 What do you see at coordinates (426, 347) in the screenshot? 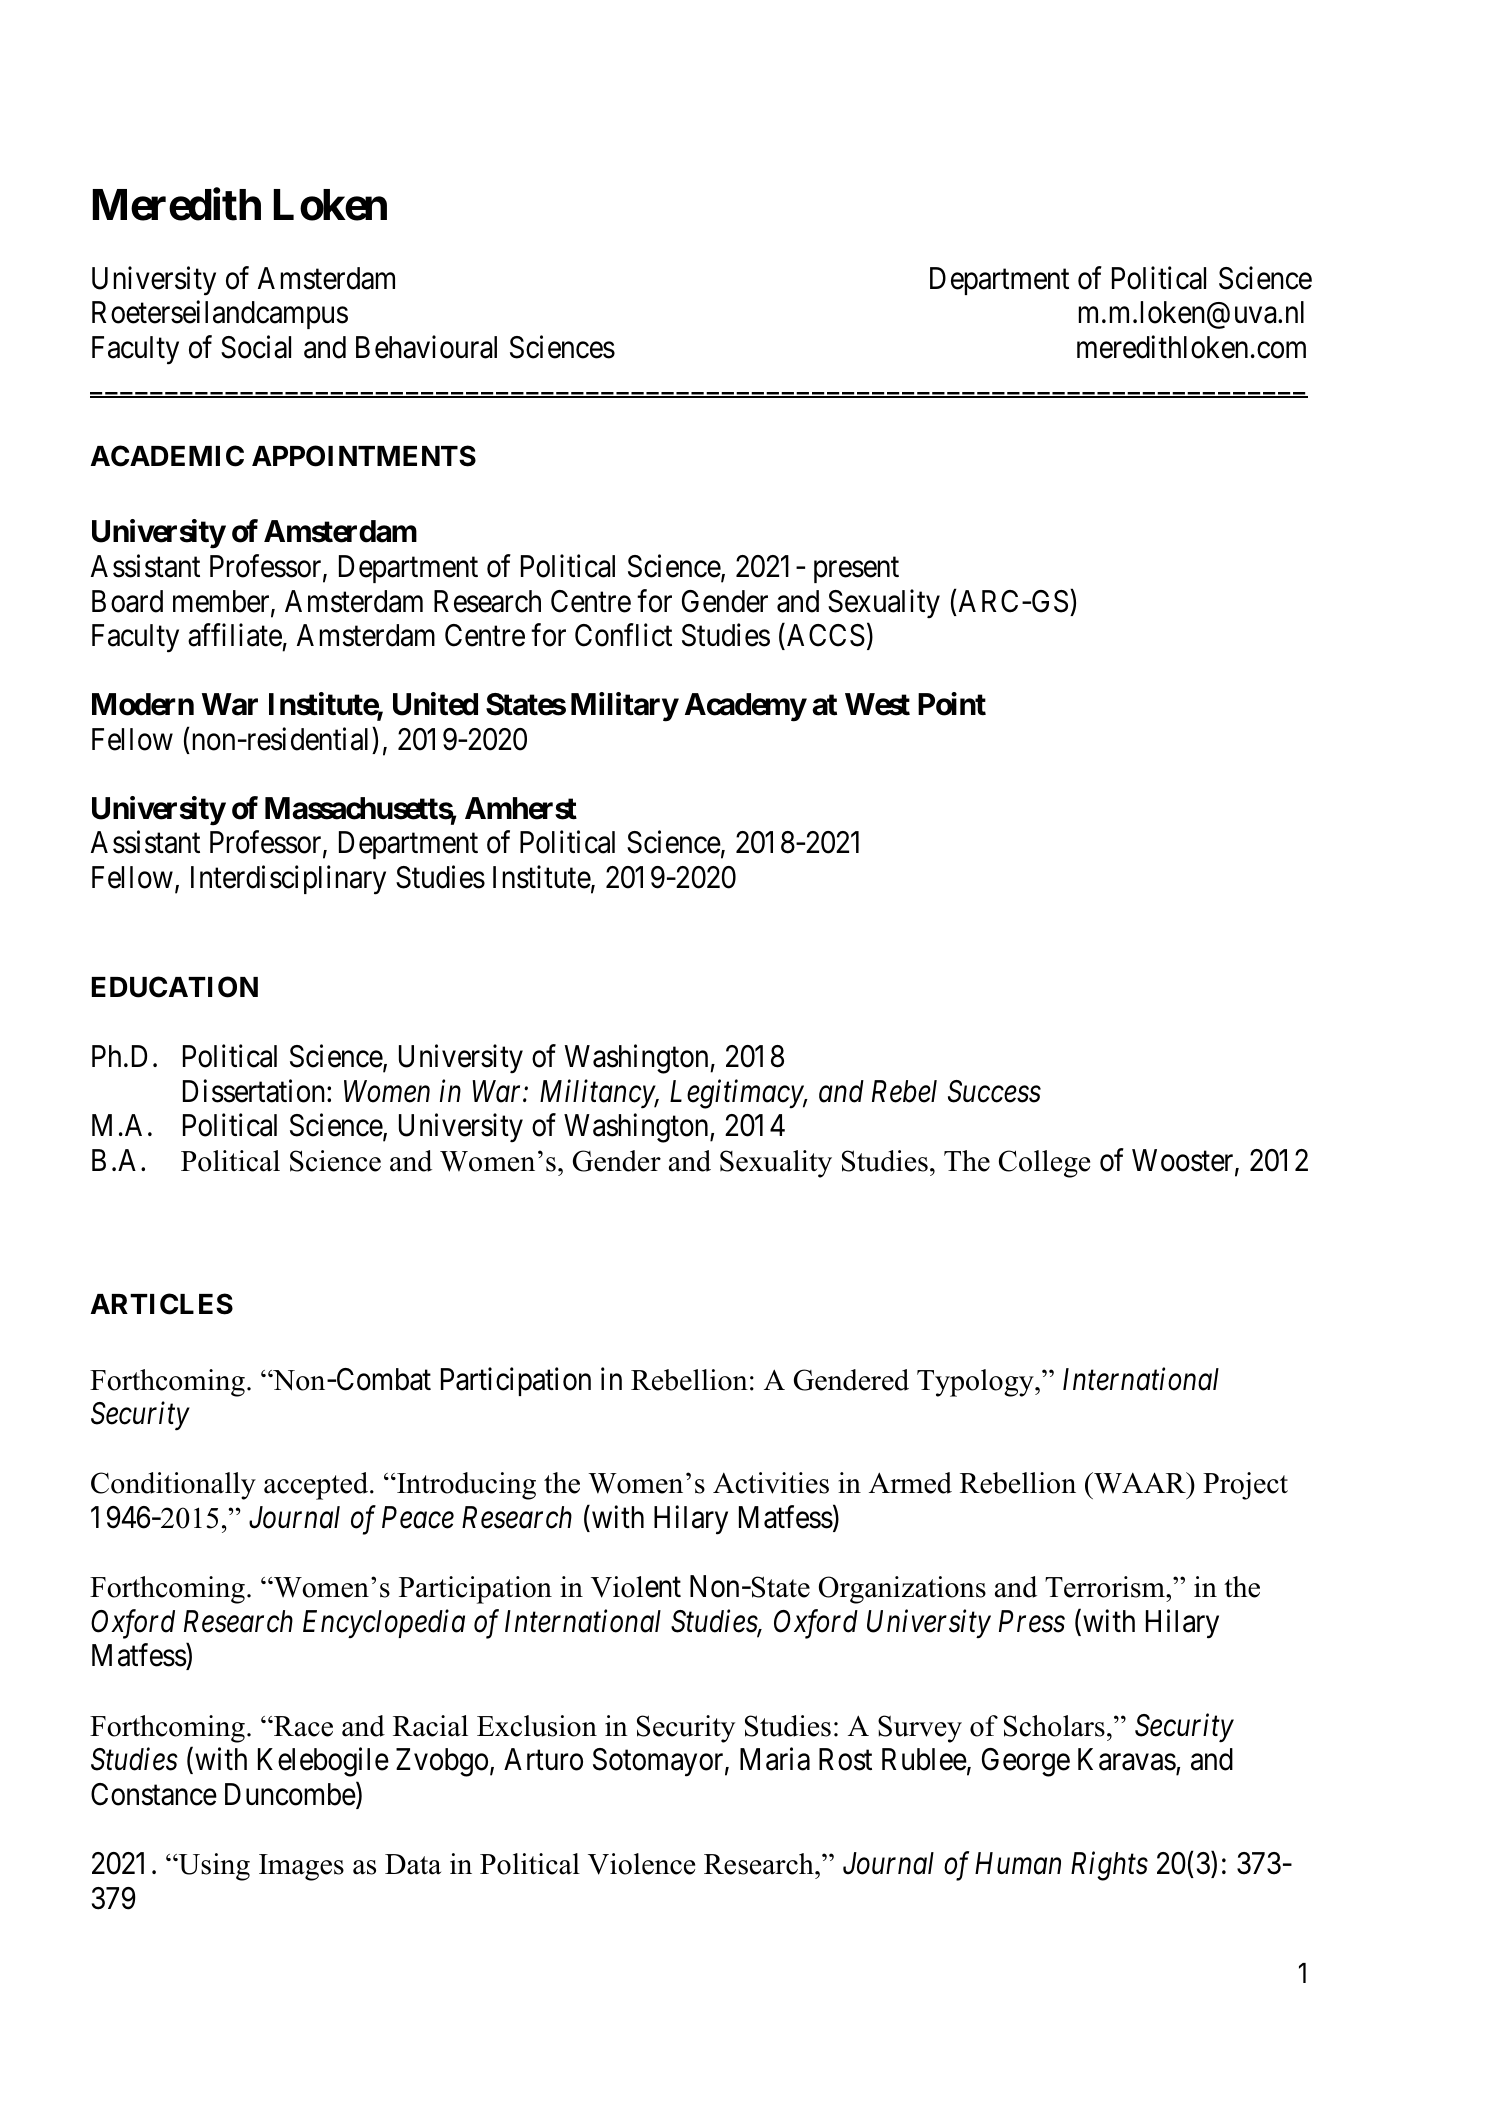
I see `Behavioural` at bounding box center [426, 347].
